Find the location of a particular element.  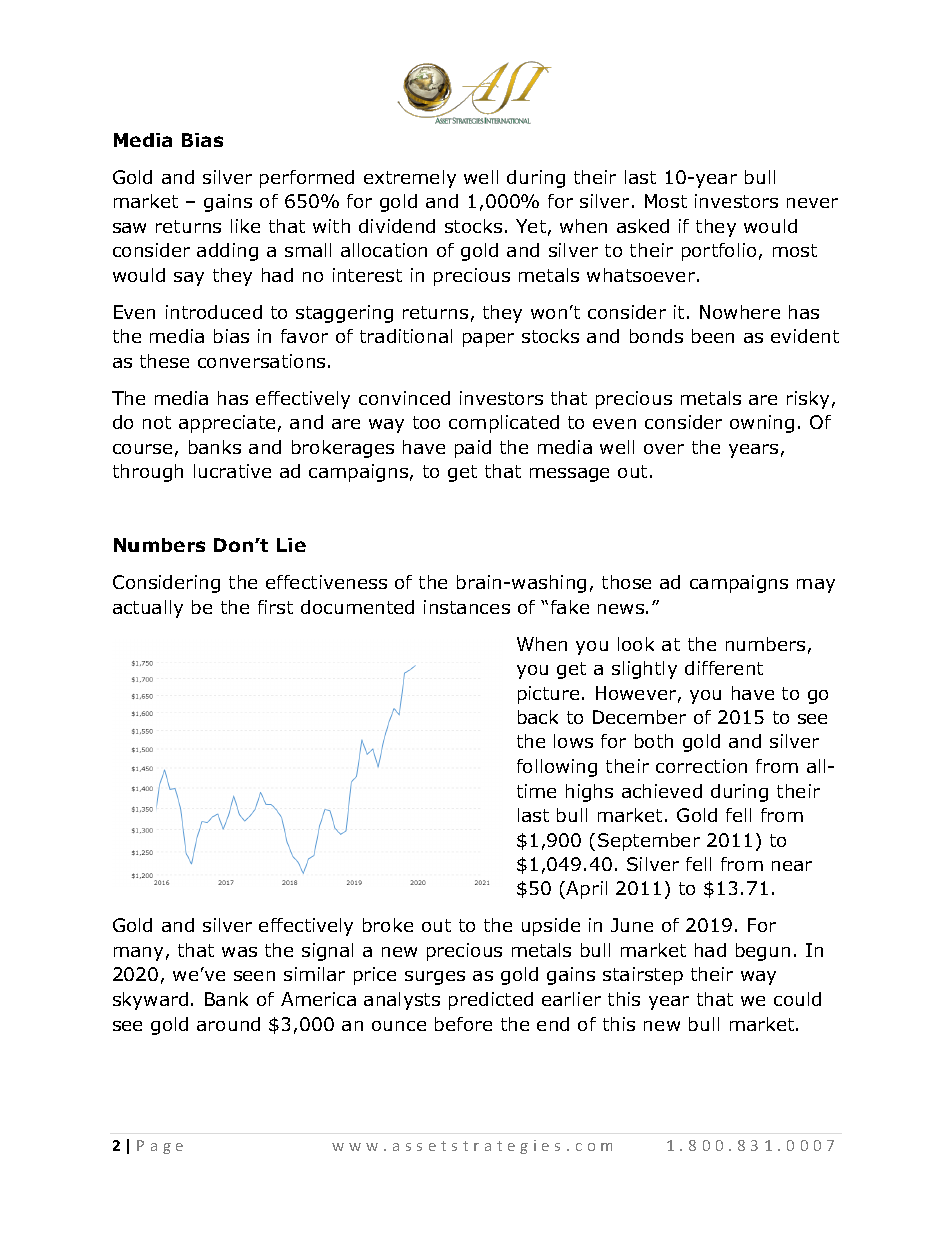

many is located at coordinates (138, 954).
